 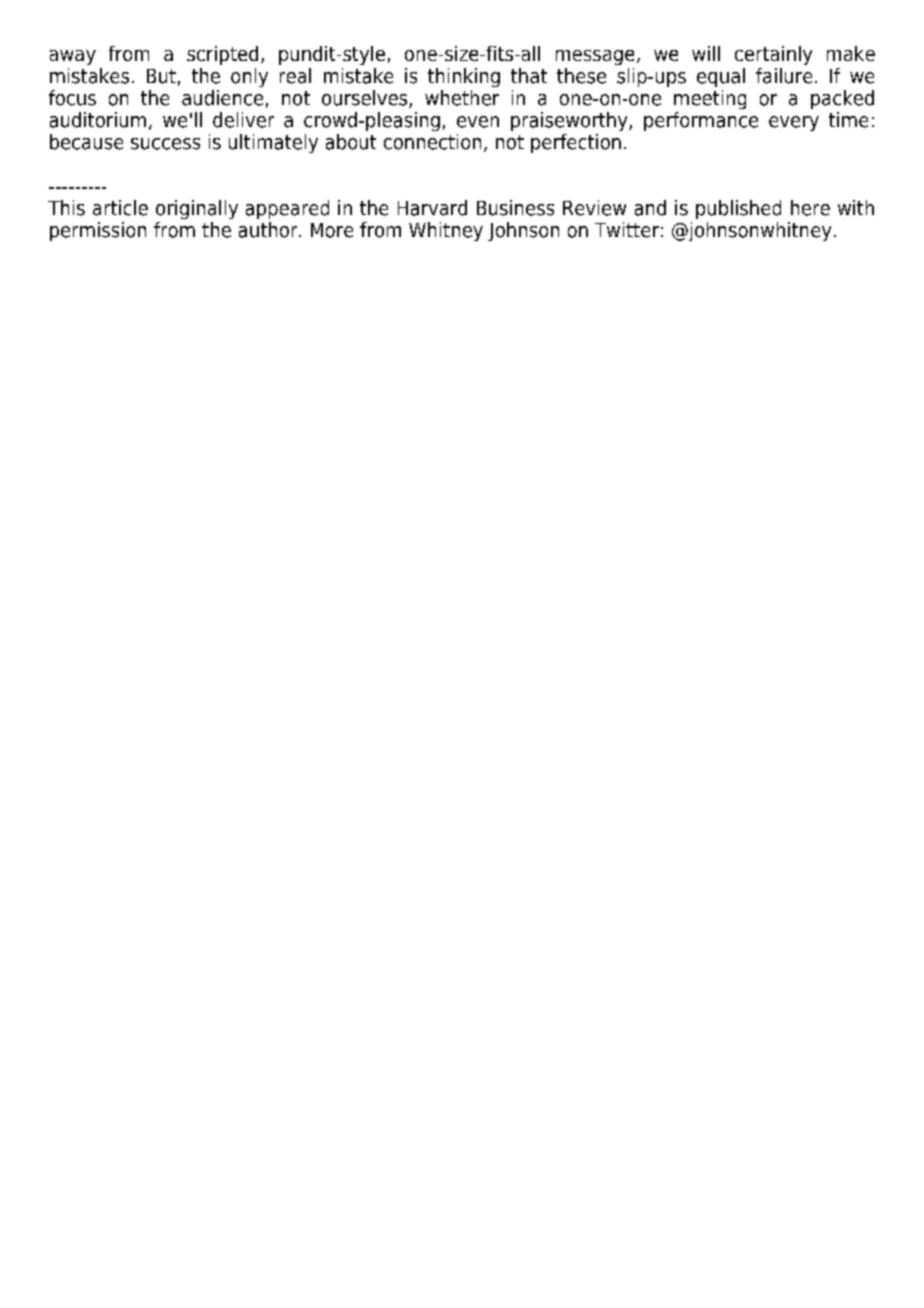 I want to click on connection, so click(x=432, y=142).
